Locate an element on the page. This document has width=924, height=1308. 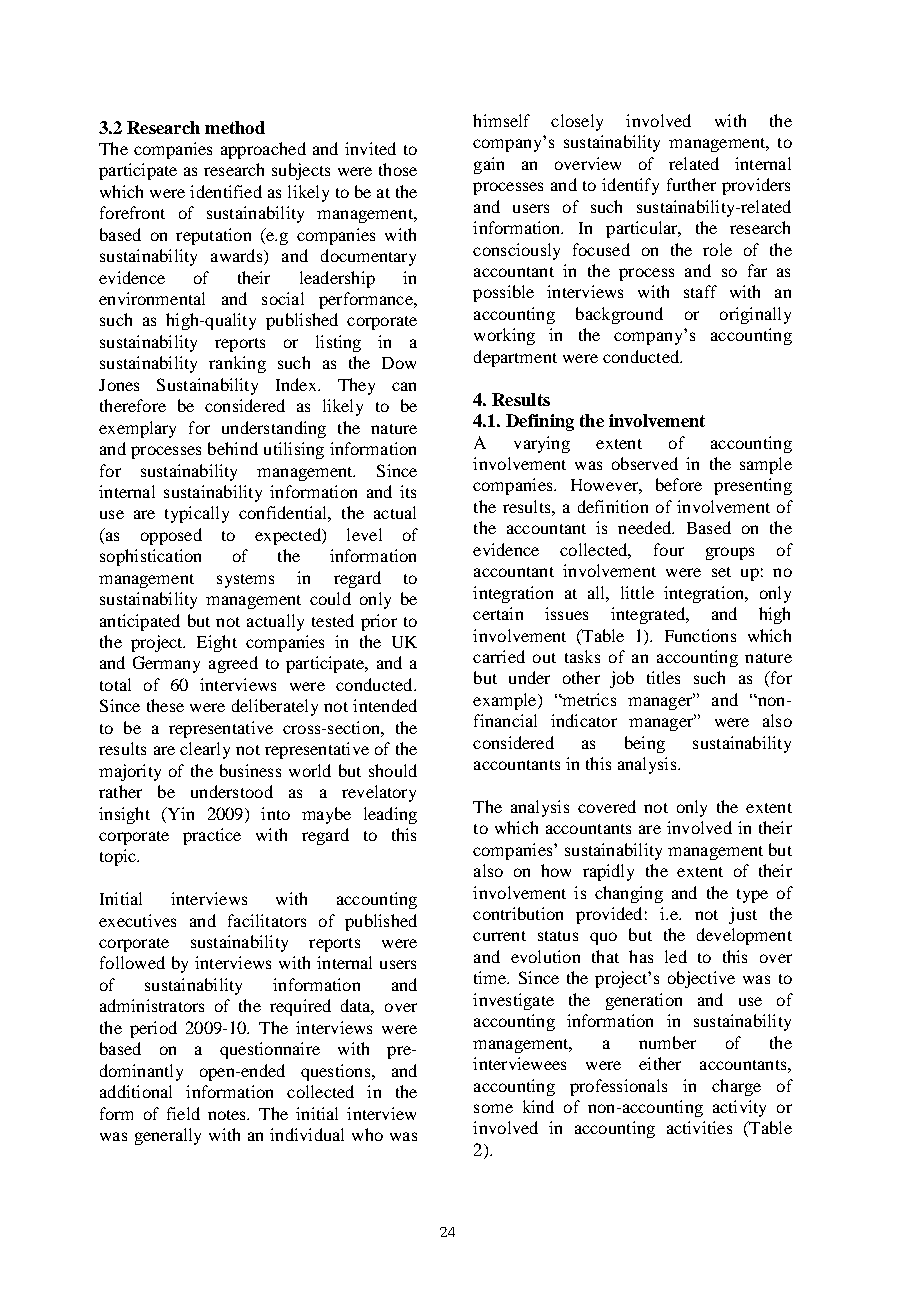
can is located at coordinates (404, 386).
